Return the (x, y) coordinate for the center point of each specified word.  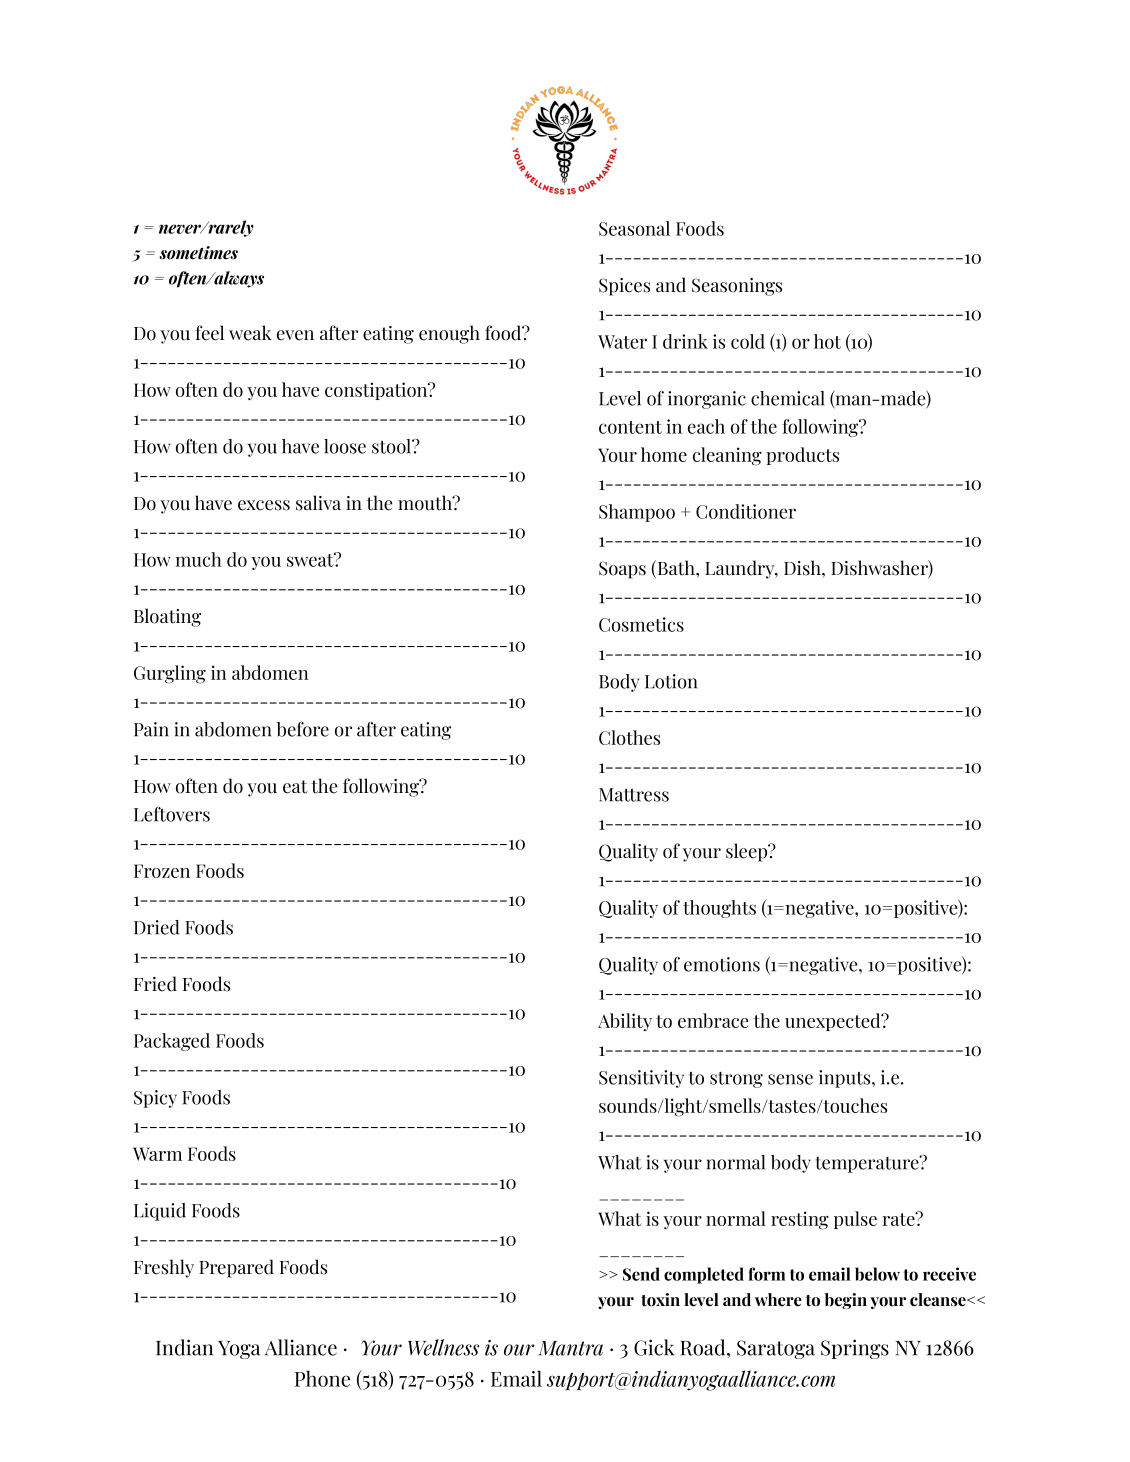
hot (827, 341)
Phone (322, 1378)
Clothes (629, 737)
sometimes (198, 253)
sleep (748, 852)
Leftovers (172, 814)
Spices (624, 287)
